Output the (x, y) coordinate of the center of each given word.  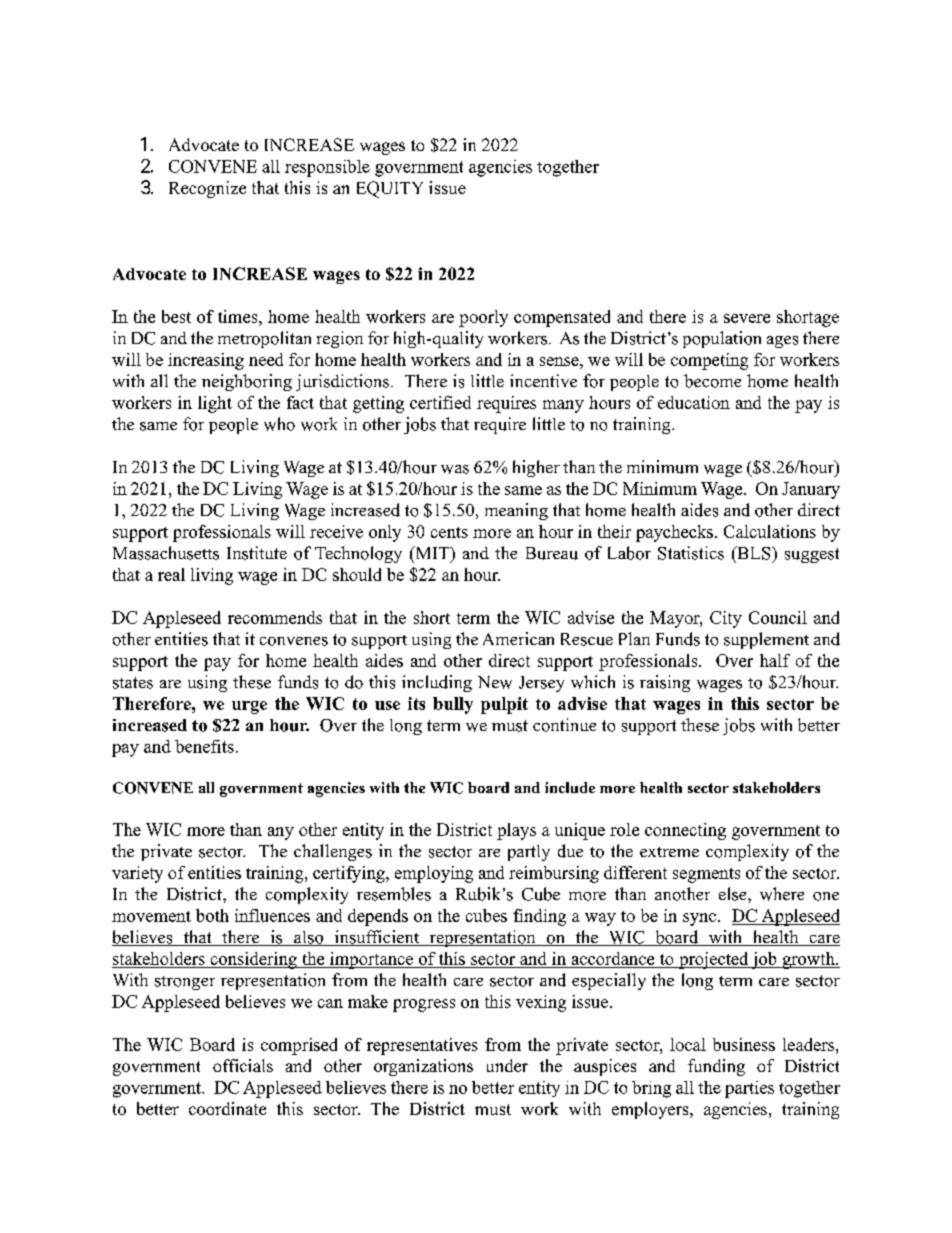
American (518, 638)
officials (243, 1065)
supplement (766, 640)
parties (749, 1089)
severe (747, 318)
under (507, 1065)
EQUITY (390, 189)
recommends (275, 617)
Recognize (207, 189)
